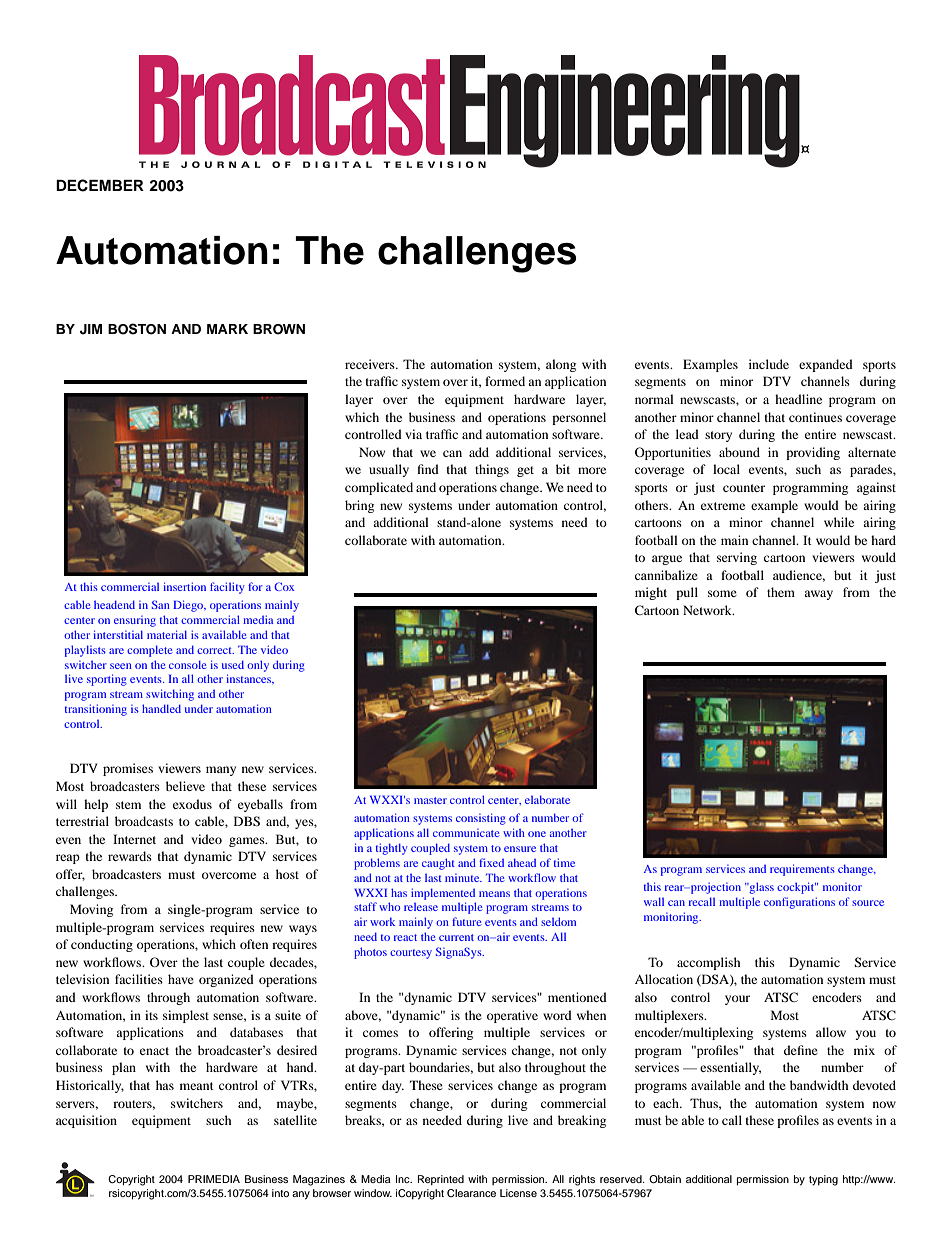  I want to click on acquisition, so click(86, 1121).
